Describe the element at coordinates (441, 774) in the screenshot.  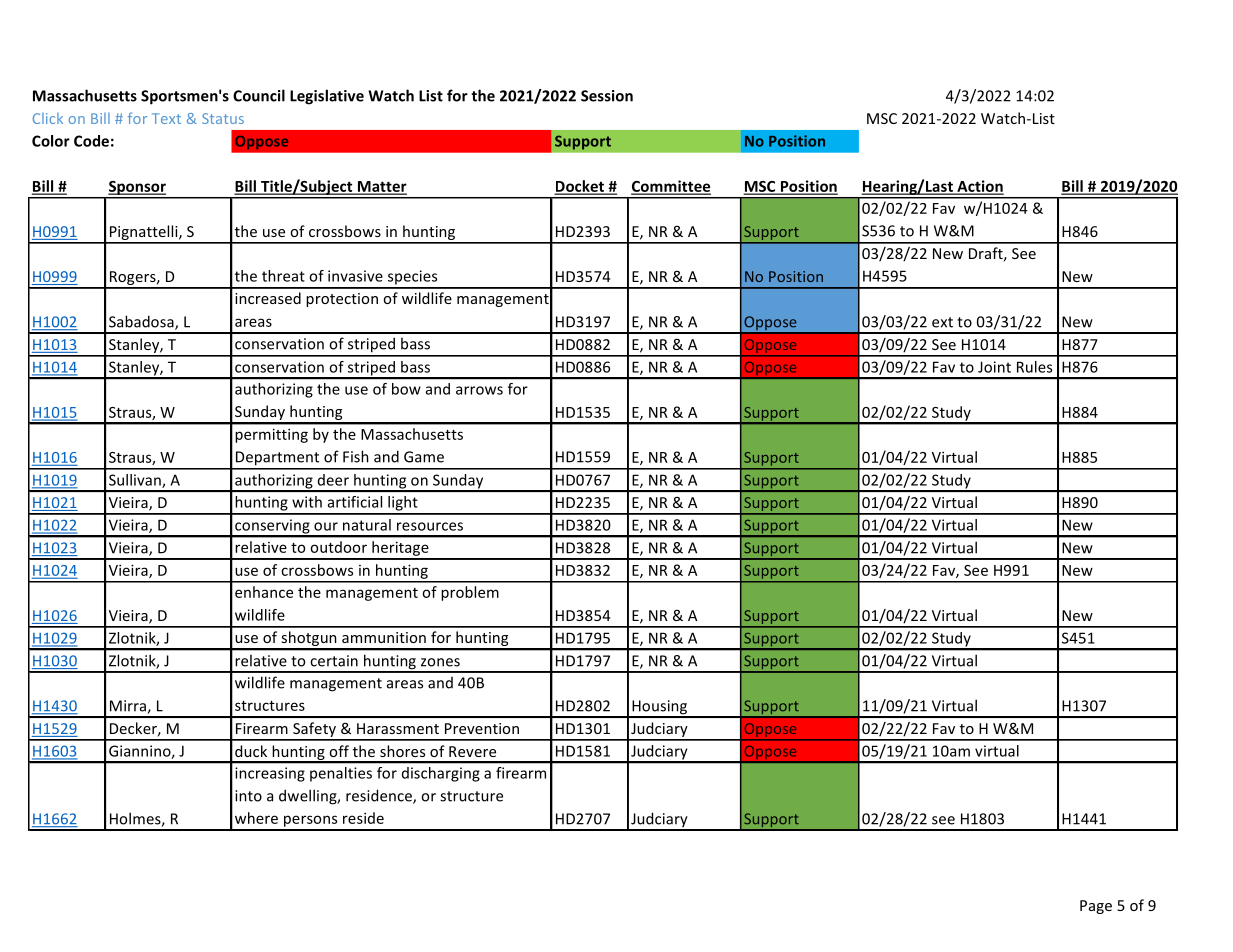
I see `discharging` at that location.
